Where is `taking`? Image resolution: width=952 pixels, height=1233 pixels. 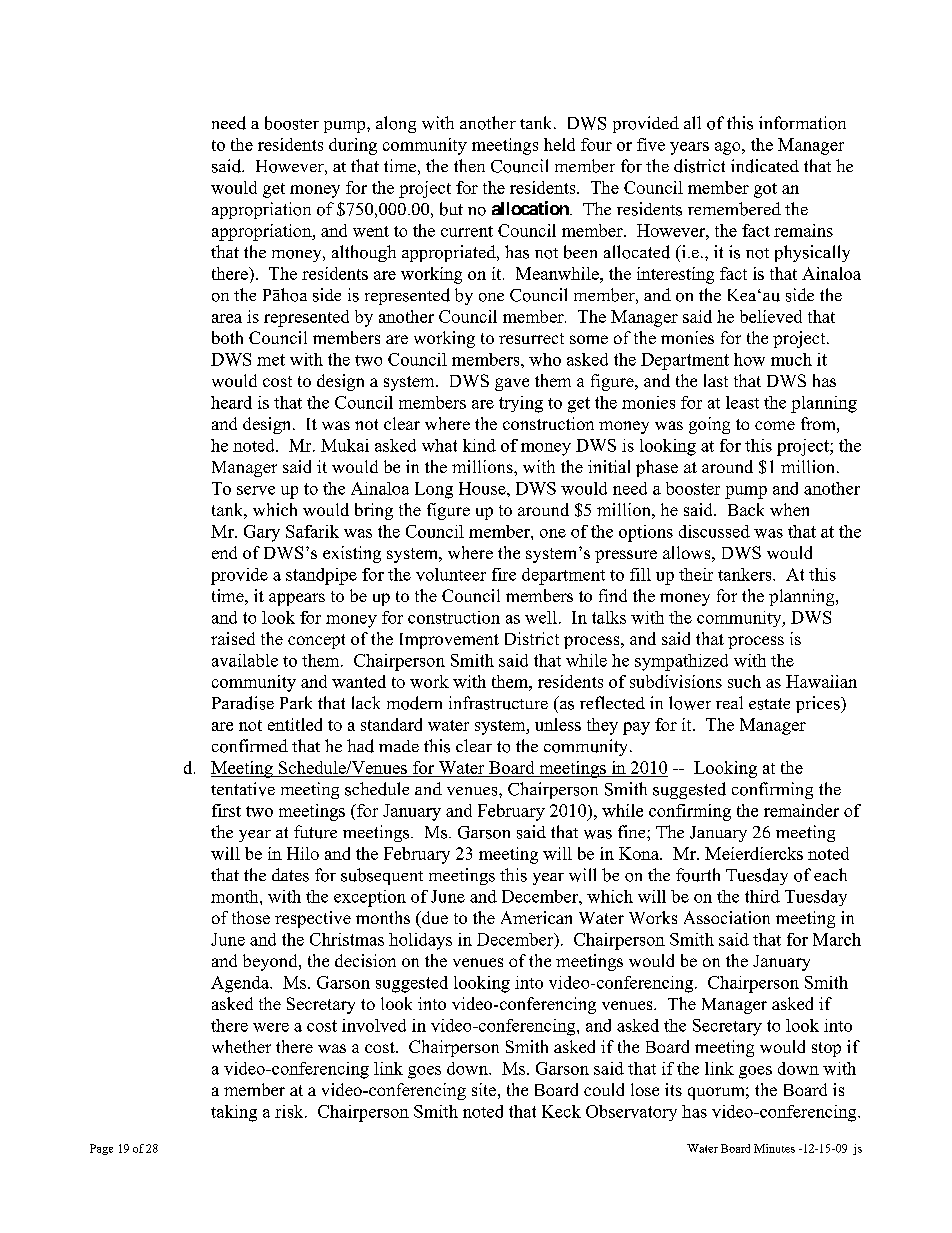
taking is located at coordinates (234, 1113).
